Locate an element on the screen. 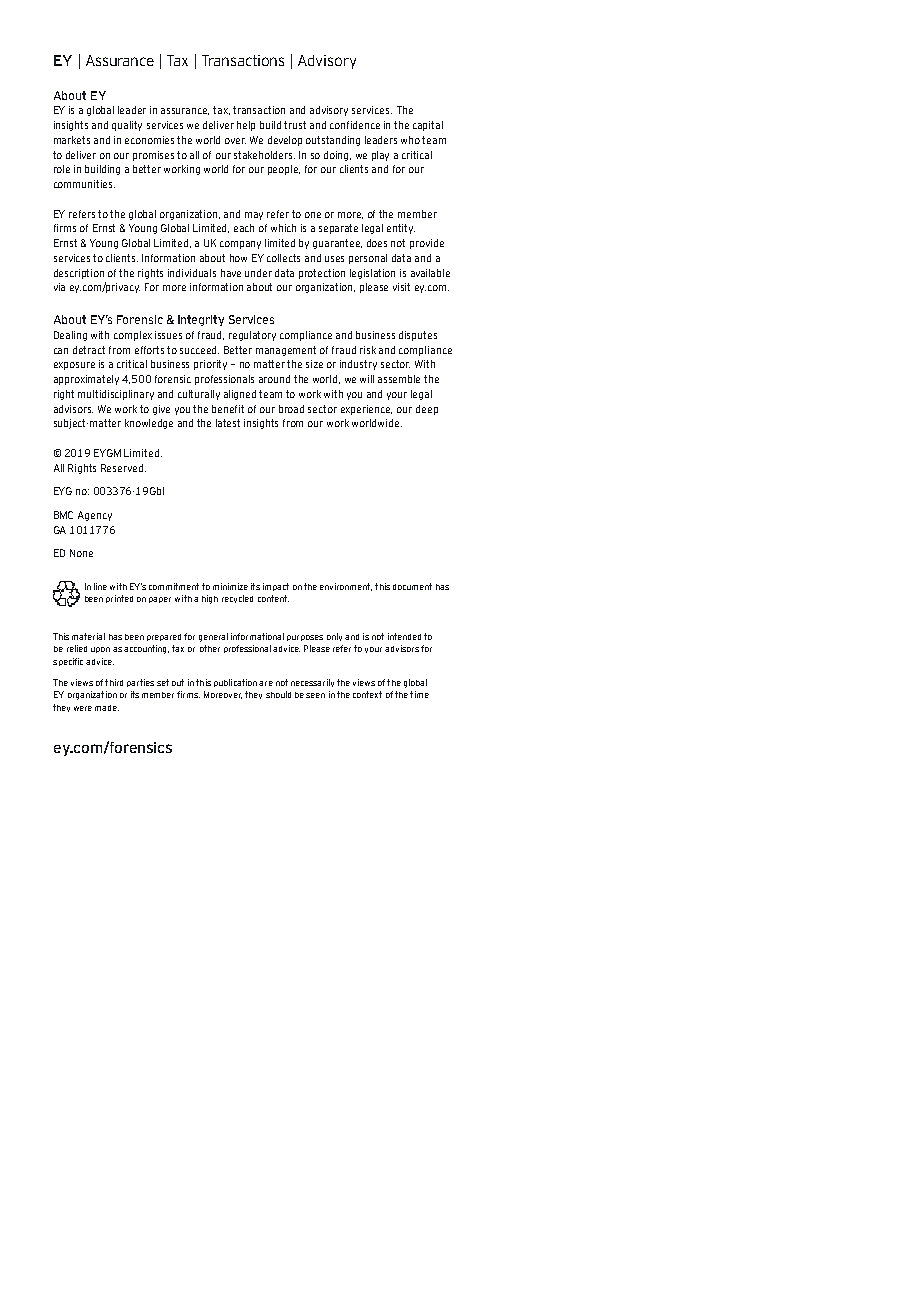  Agency is located at coordinates (95, 516).
